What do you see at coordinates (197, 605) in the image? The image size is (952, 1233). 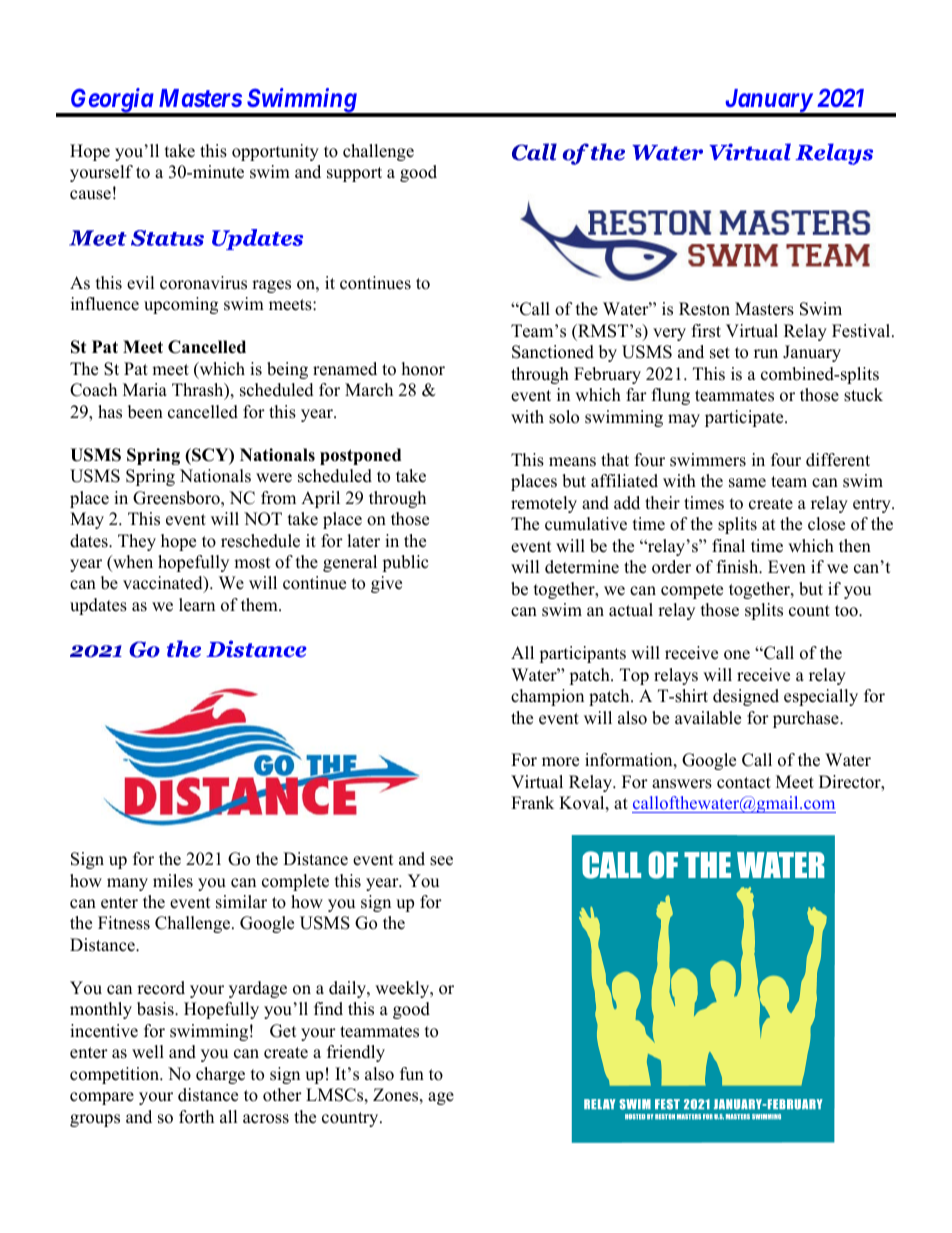 I see `learn` at bounding box center [197, 605].
